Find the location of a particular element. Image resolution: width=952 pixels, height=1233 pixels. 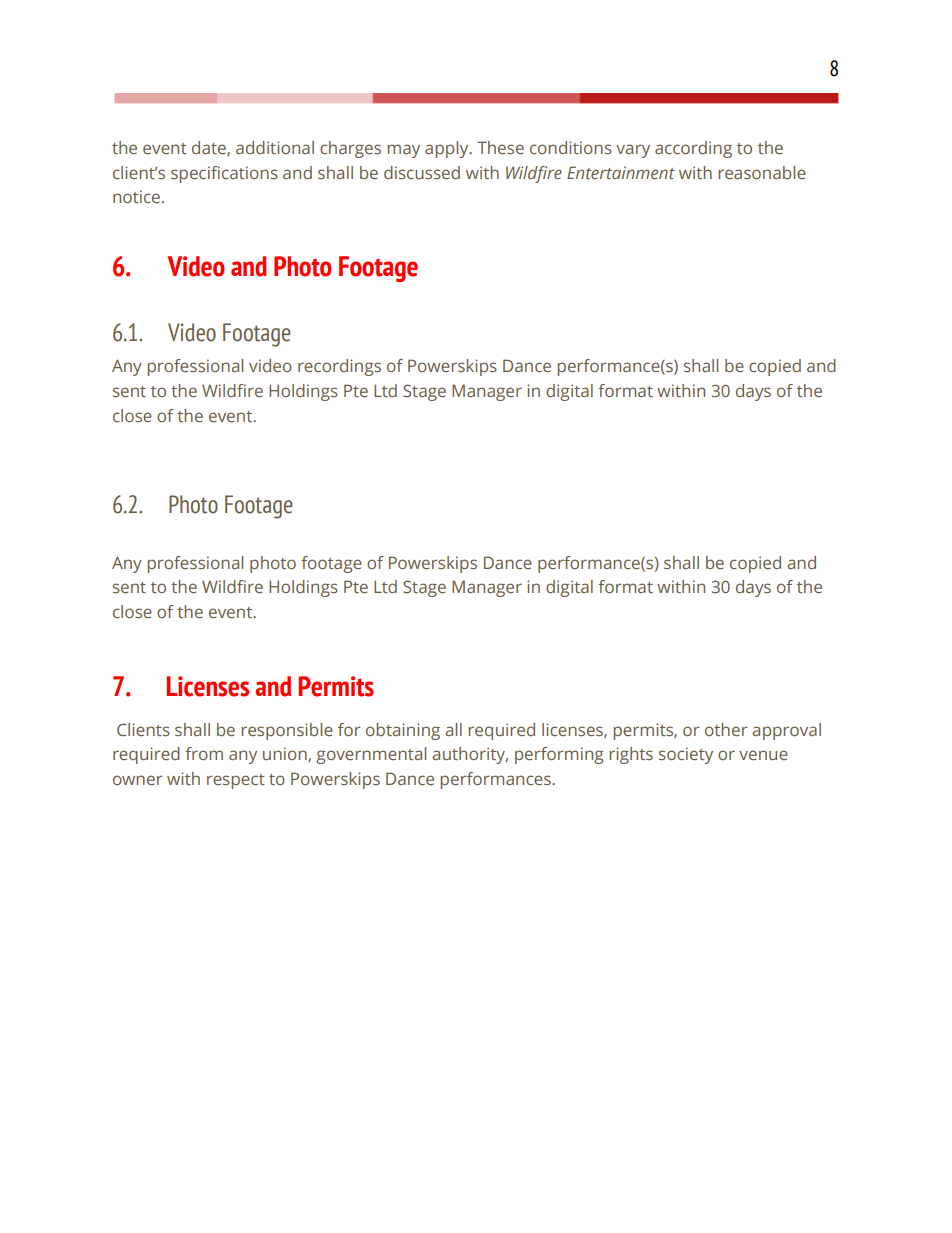

from is located at coordinates (204, 753).
